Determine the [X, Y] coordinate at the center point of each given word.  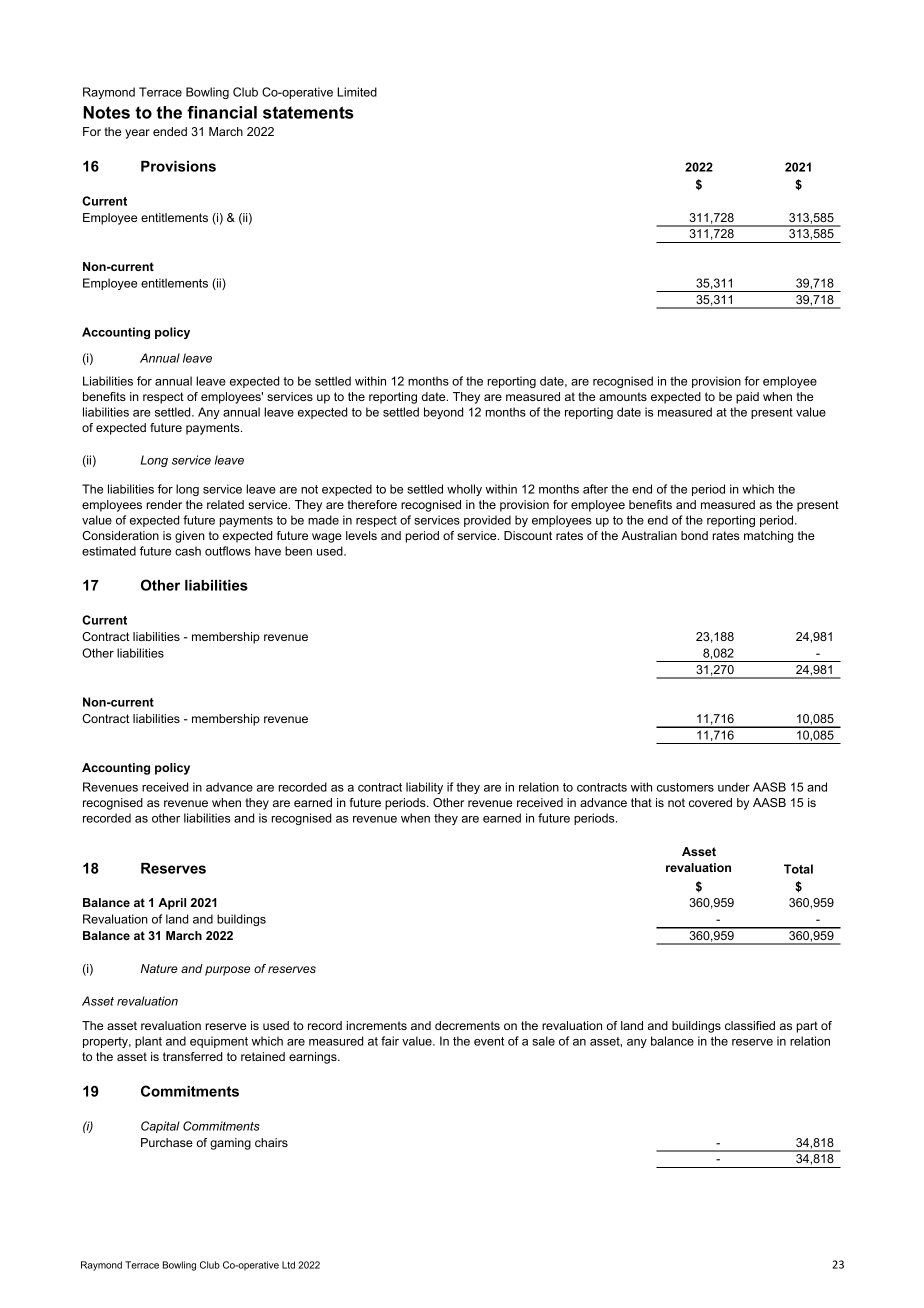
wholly [464, 490]
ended [170, 131]
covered [710, 802]
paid [747, 398]
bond [694, 535]
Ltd [288, 1265]
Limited [357, 92]
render [164, 504]
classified [750, 1025]
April [172, 904]
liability [424, 788]
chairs [271, 1142]
